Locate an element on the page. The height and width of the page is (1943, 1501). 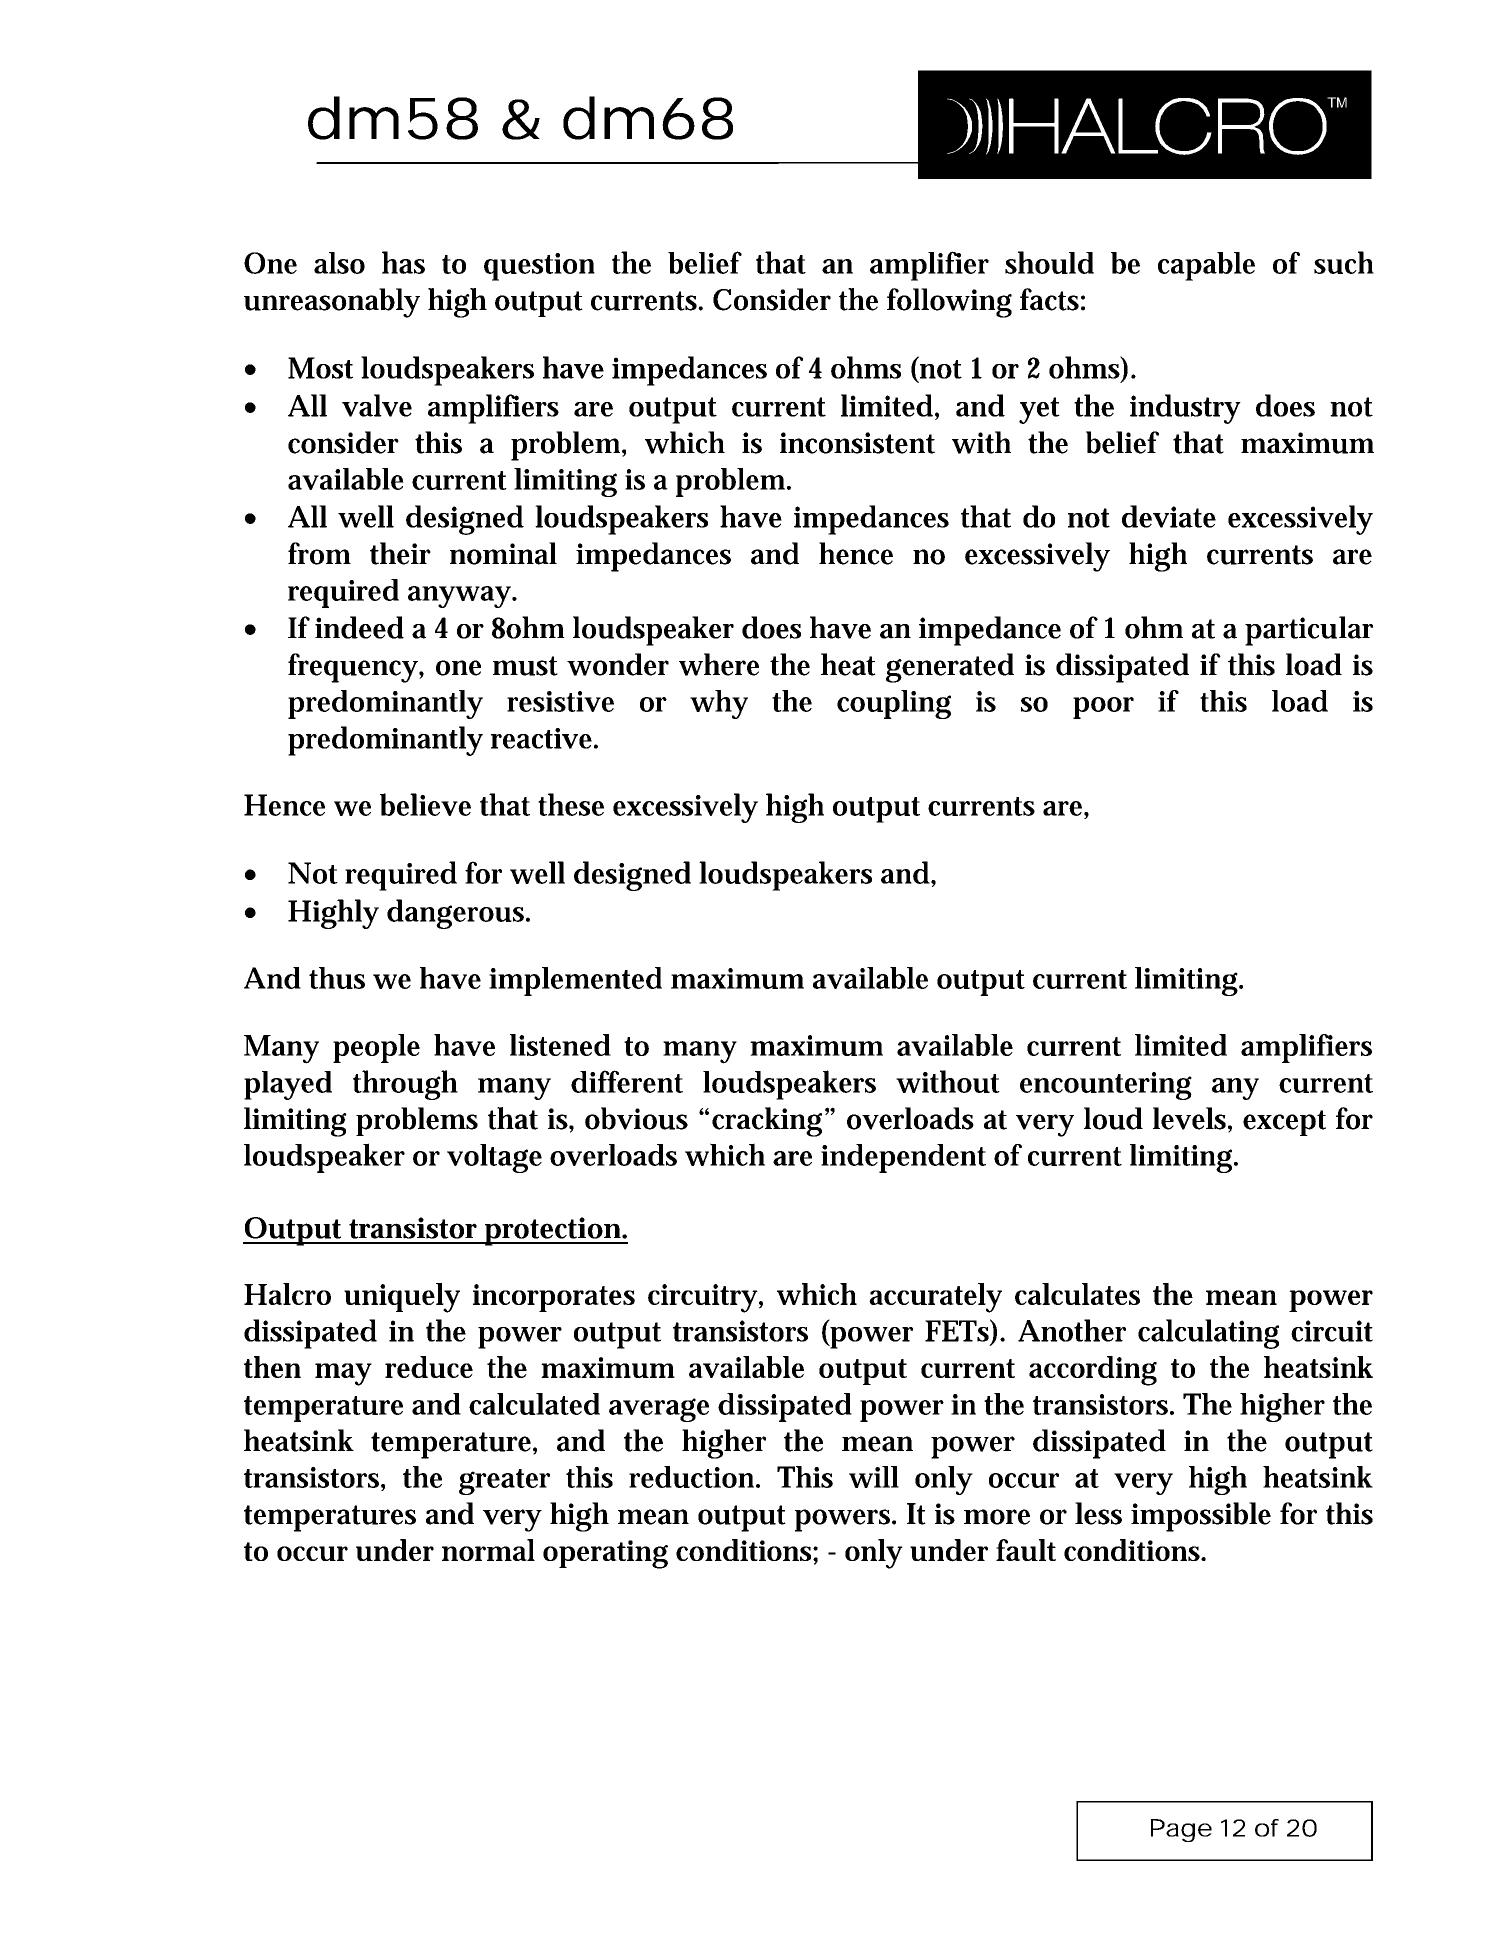
normal is located at coordinates (488, 1550).
